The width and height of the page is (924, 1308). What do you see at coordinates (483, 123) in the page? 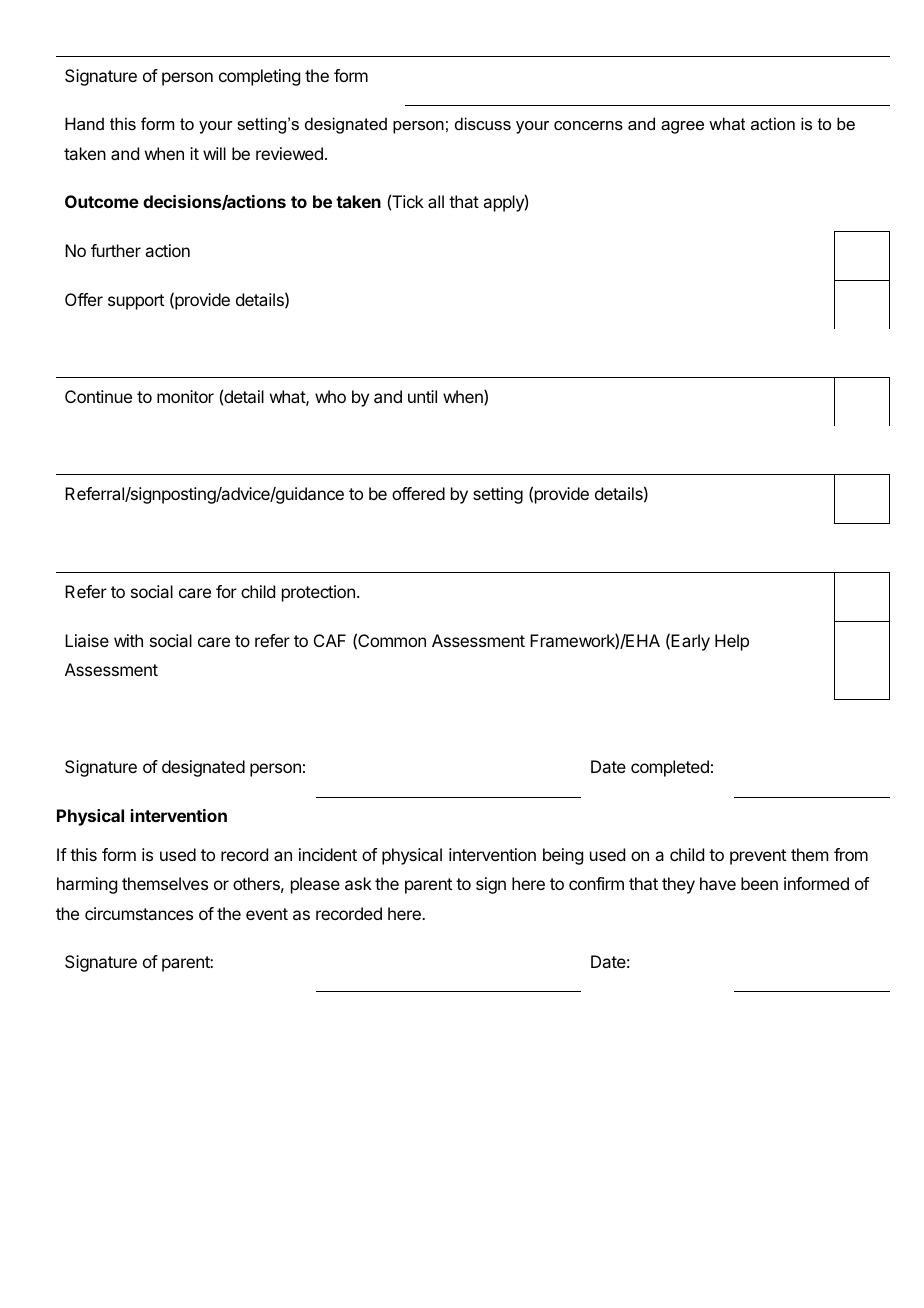
I see `discuss` at bounding box center [483, 123].
